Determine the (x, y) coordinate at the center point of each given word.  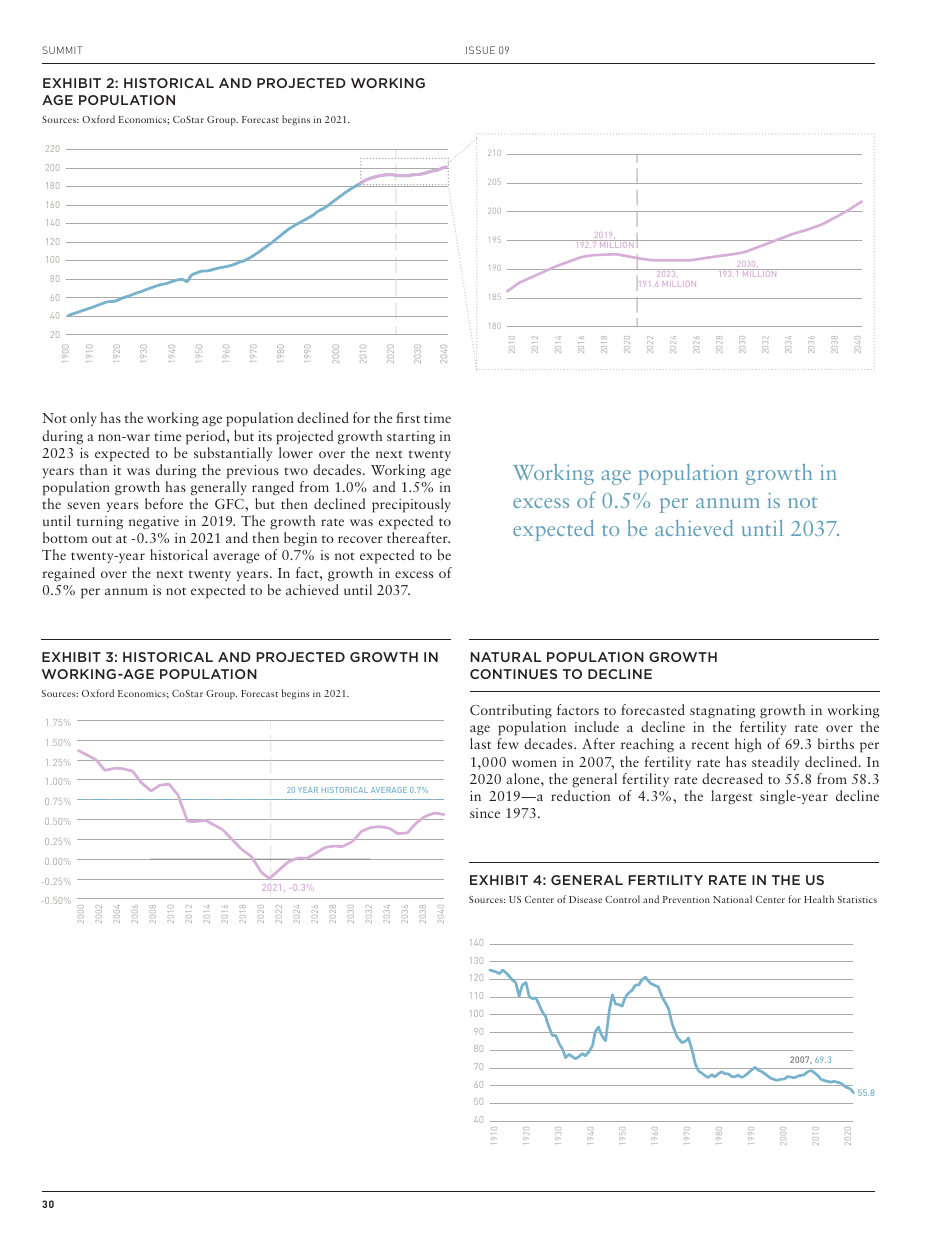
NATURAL (505, 657)
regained (68, 574)
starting (411, 437)
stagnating (723, 712)
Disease (585, 899)
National (732, 899)
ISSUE (480, 50)
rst (412, 419)
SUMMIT (62, 50)
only (83, 419)
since (485, 813)
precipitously (411, 505)
